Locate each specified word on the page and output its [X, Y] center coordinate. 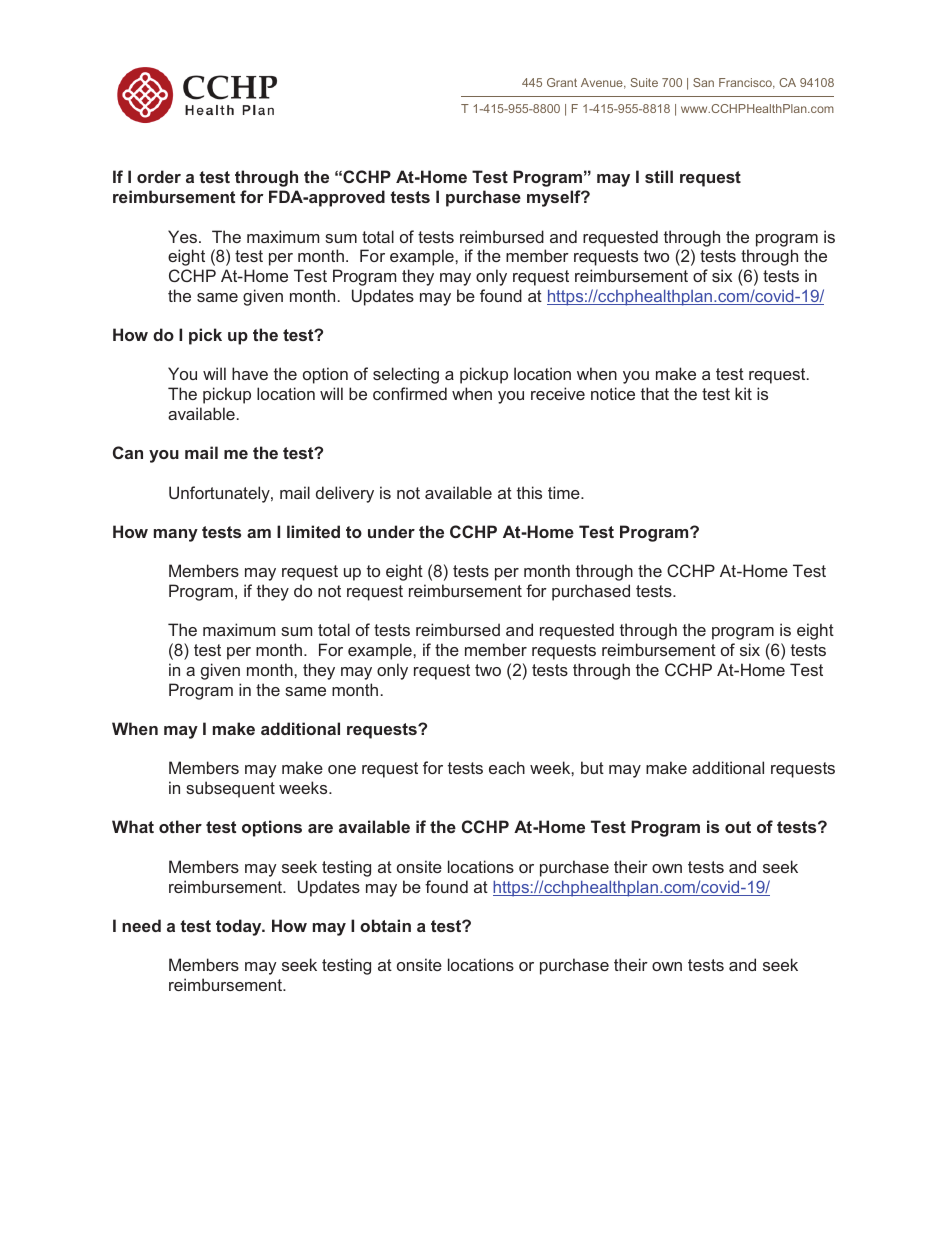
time [565, 492]
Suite [644, 82]
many [176, 535]
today [240, 927]
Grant [562, 82]
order [159, 176]
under [391, 531]
